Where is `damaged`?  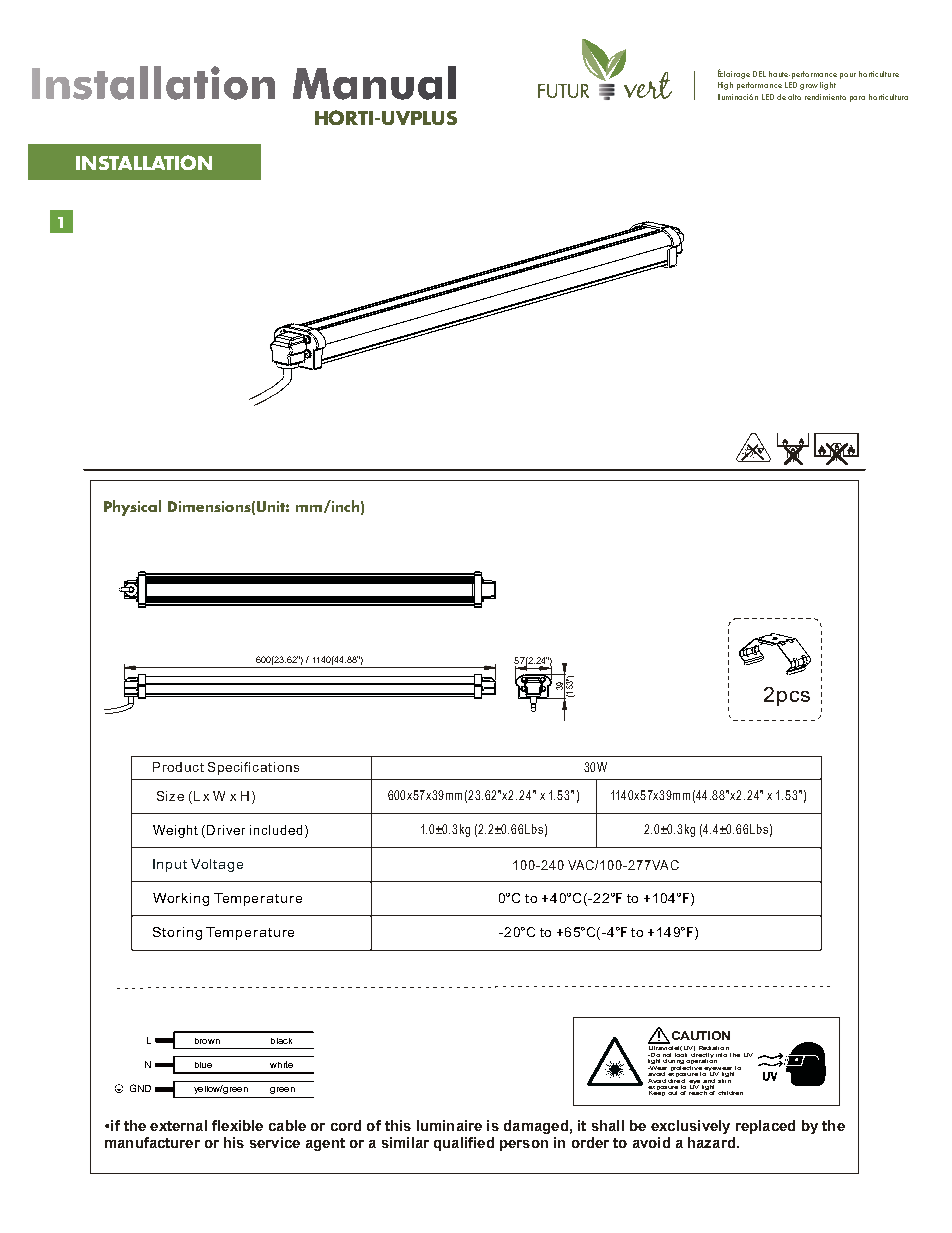
damaged is located at coordinates (536, 1127).
